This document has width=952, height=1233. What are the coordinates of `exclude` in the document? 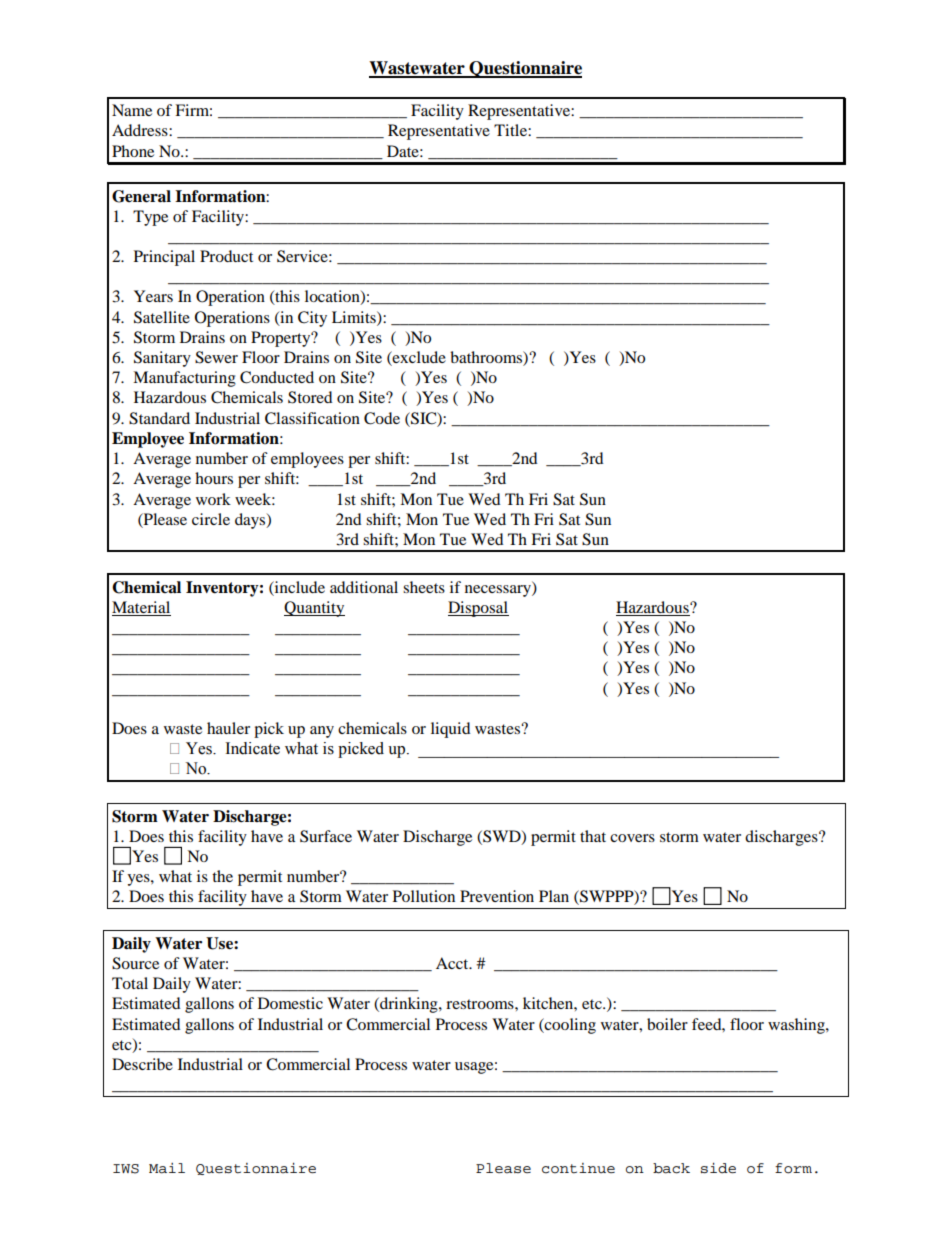 It's located at (418, 358).
